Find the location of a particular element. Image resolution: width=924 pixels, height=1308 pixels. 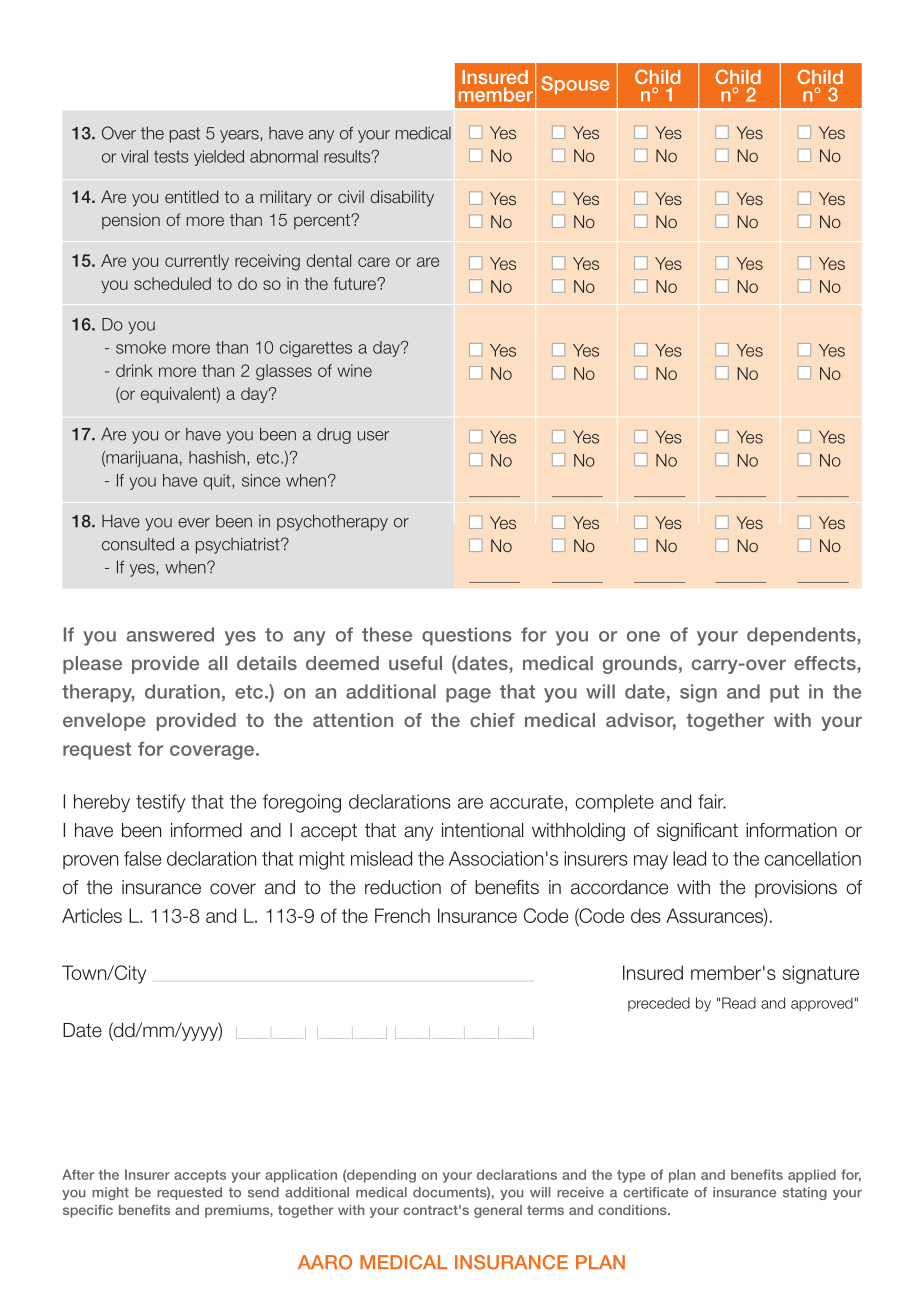

After is located at coordinates (78, 1174).
